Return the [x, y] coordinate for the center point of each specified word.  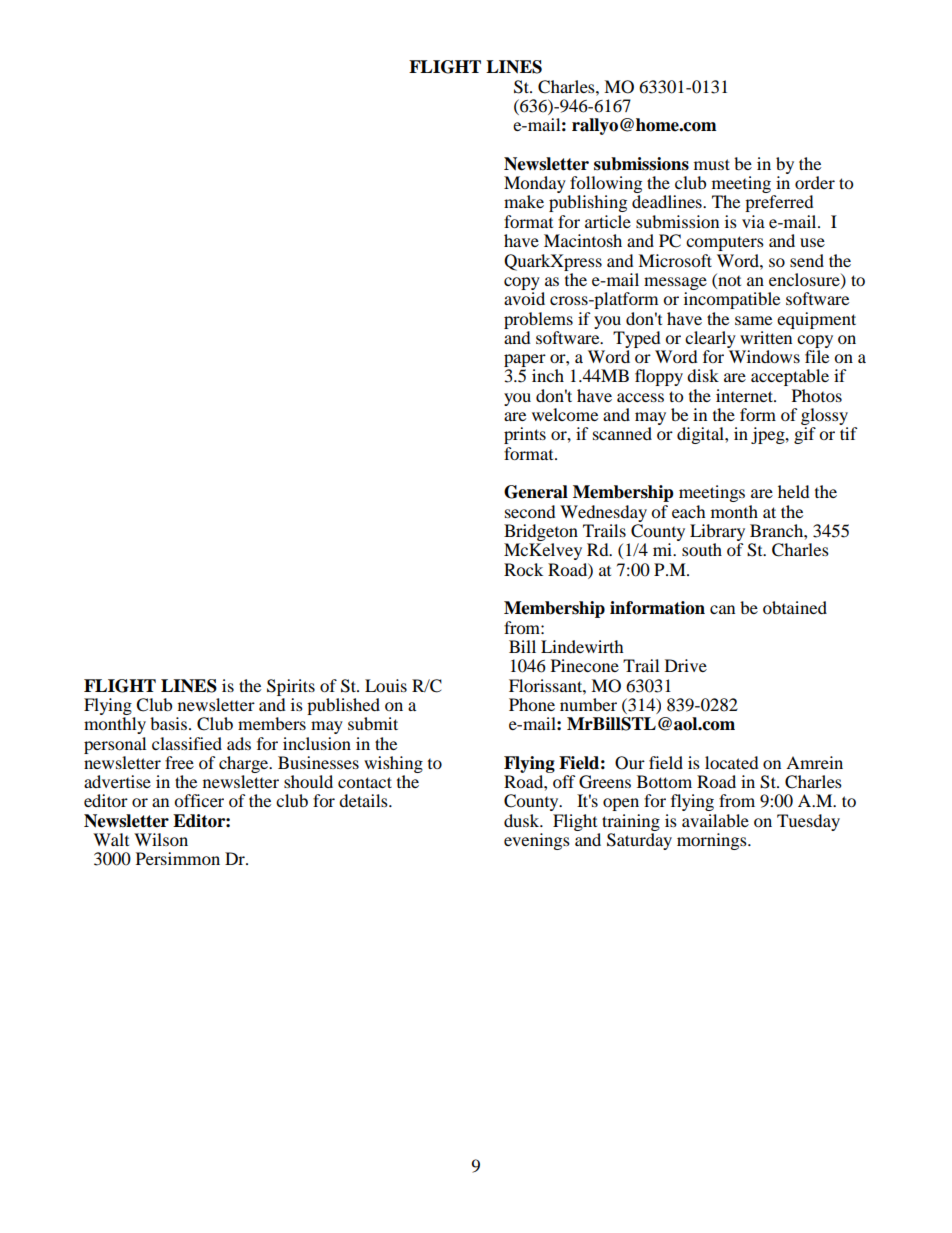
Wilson [161, 839]
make [524, 201]
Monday [535, 186]
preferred [779, 203]
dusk [523, 820]
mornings [713, 841]
